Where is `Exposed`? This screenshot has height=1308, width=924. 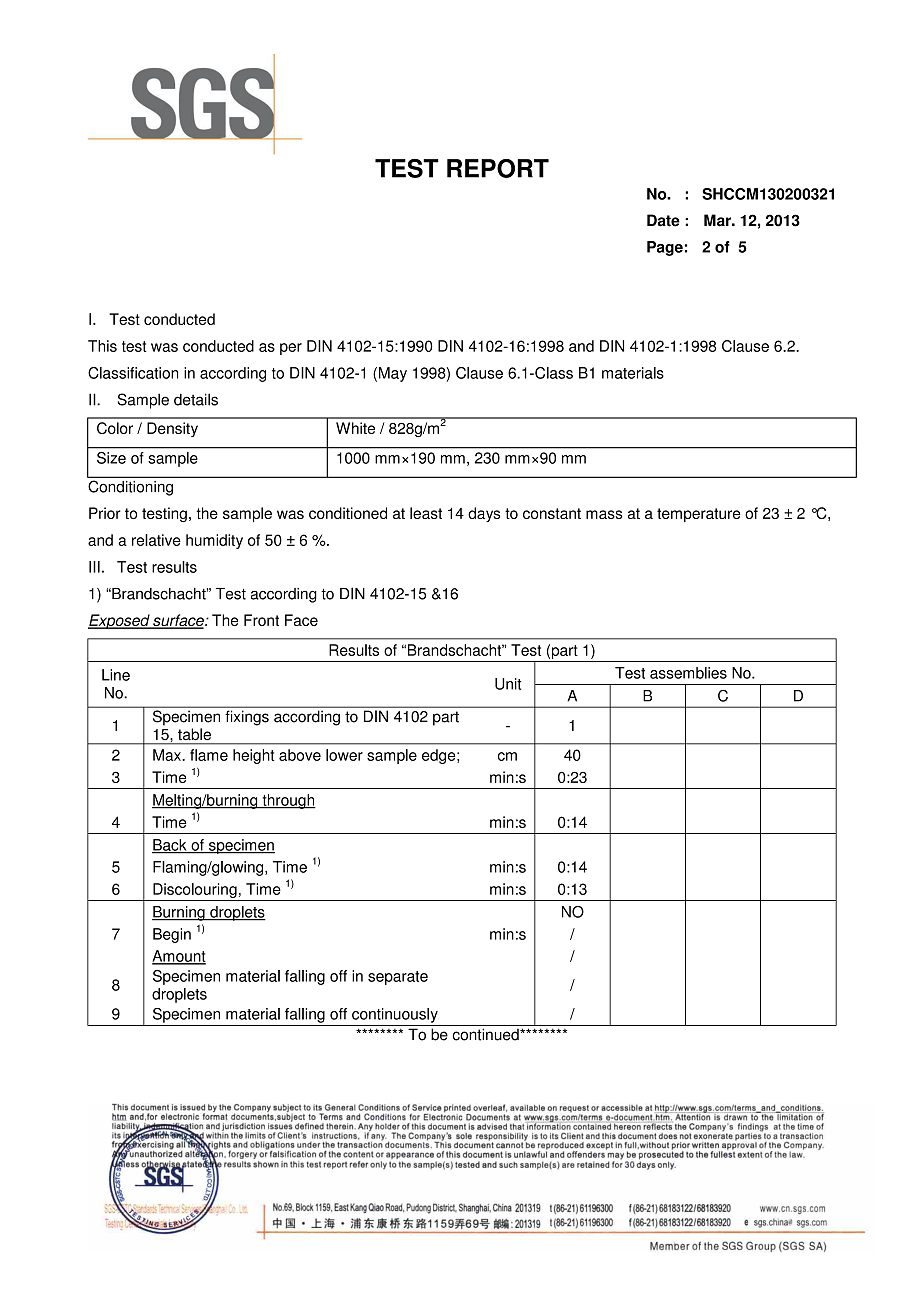 Exposed is located at coordinates (120, 621).
